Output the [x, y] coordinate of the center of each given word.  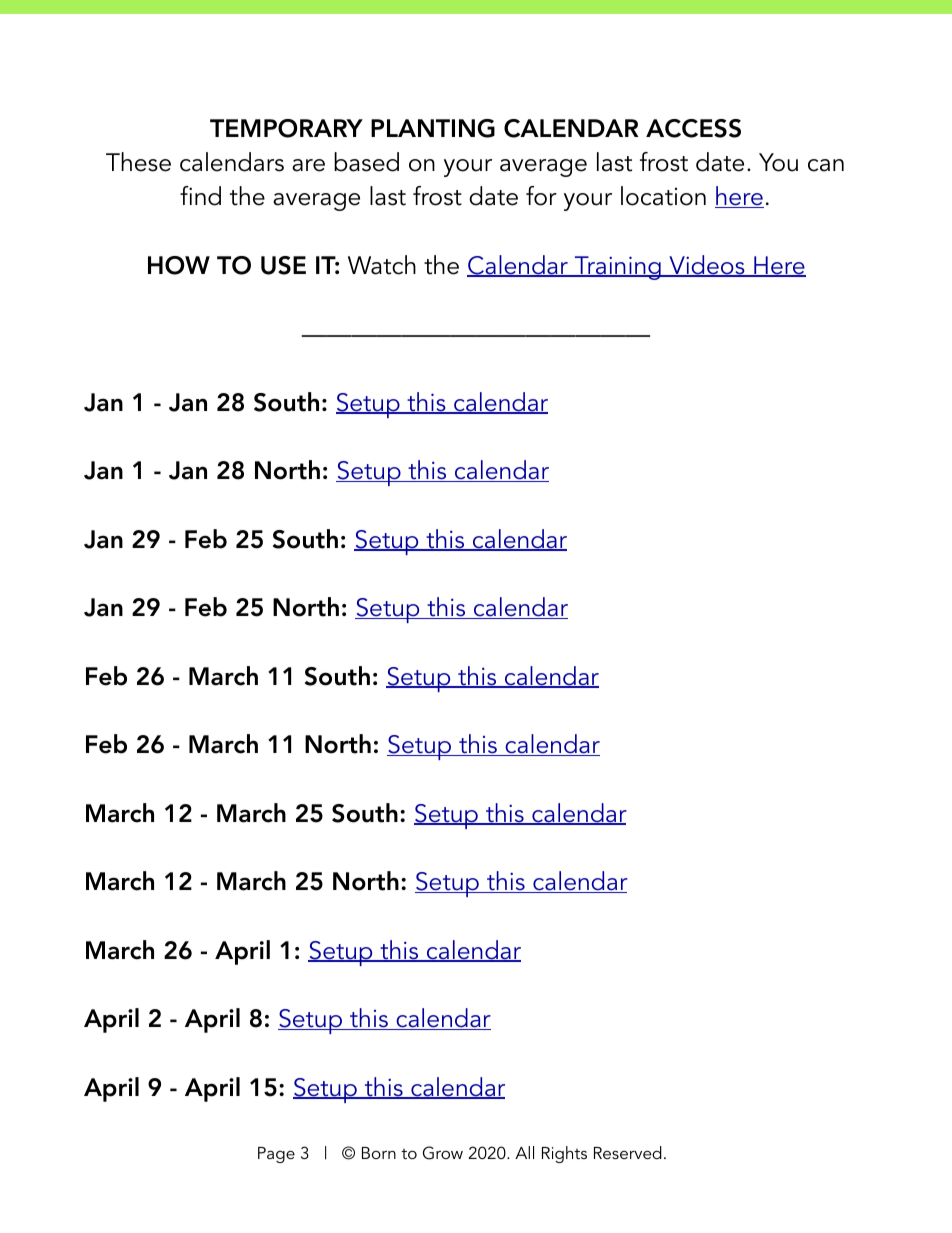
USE [283, 265]
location [663, 196]
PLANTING [433, 128]
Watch [382, 265]
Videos [707, 266]
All [524, 1152]
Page [276, 1155]
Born [379, 1153]
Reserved [628, 1152]
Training [617, 268]
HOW [179, 265]
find [200, 196]
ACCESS [693, 128]
